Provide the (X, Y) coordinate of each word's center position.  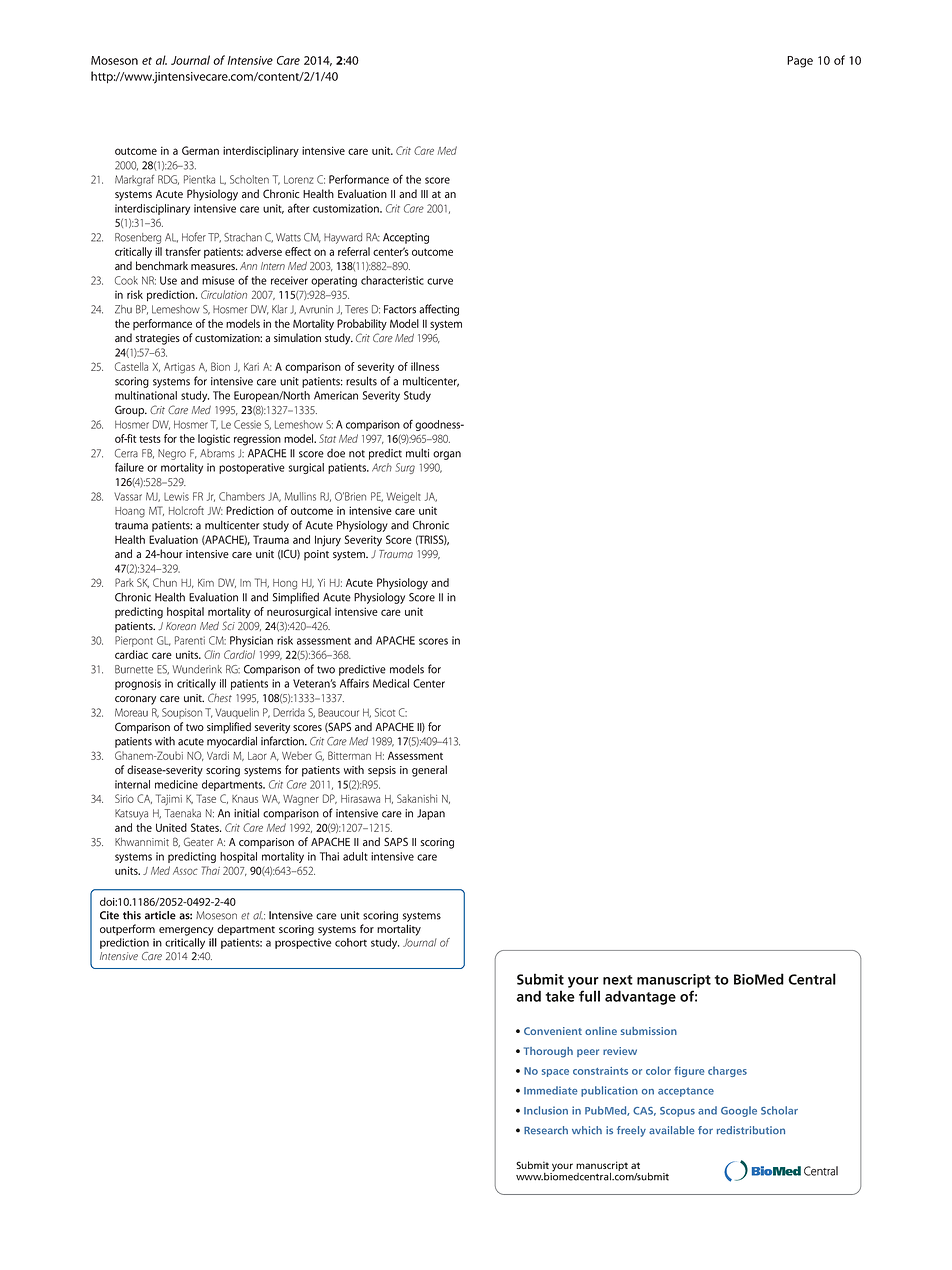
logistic (214, 440)
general (429, 771)
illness (425, 366)
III (424, 194)
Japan (431, 814)
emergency (186, 931)
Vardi (218, 755)
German (200, 150)
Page (800, 62)
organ (447, 455)
